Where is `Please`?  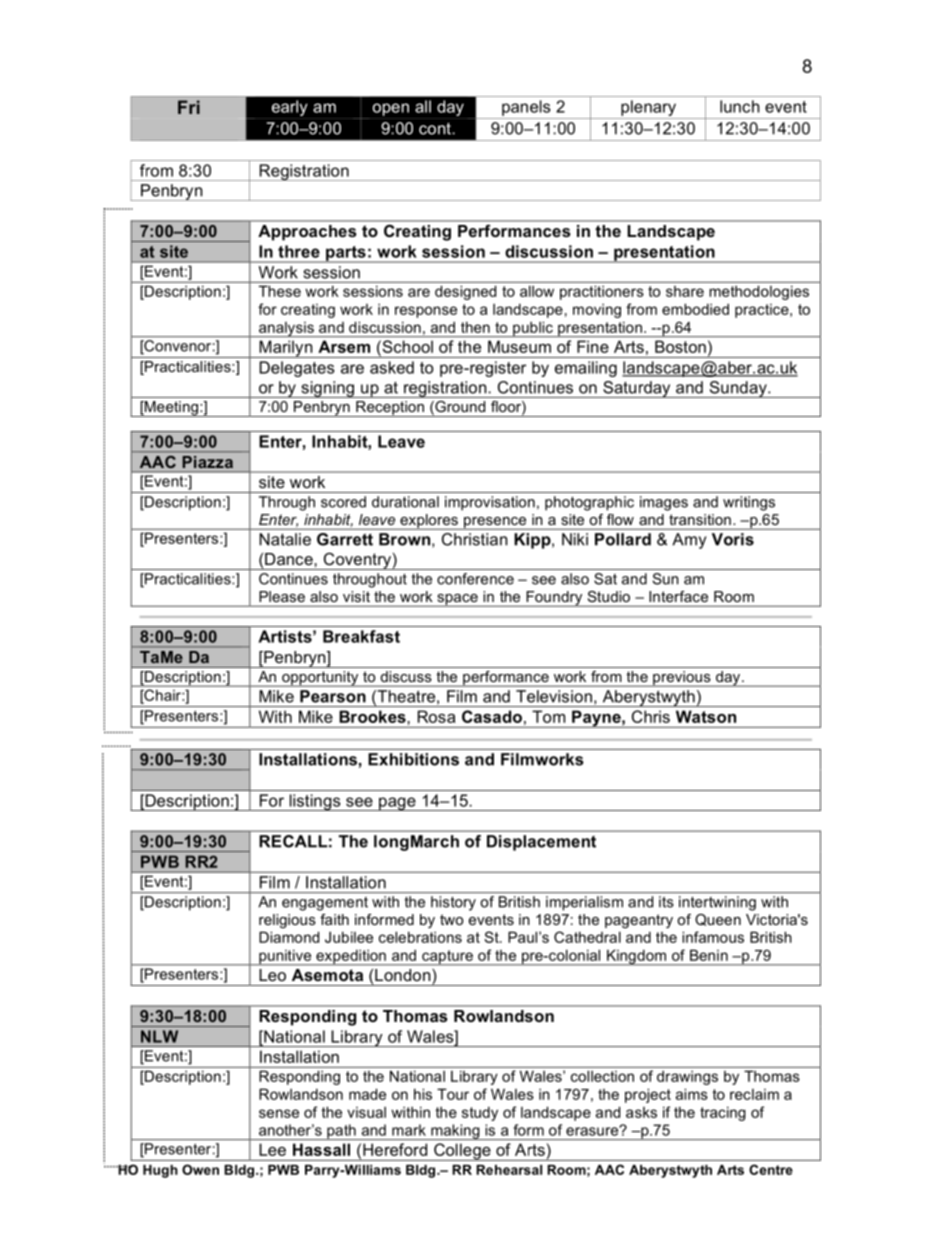
Please is located at coordinates (282, 596).
